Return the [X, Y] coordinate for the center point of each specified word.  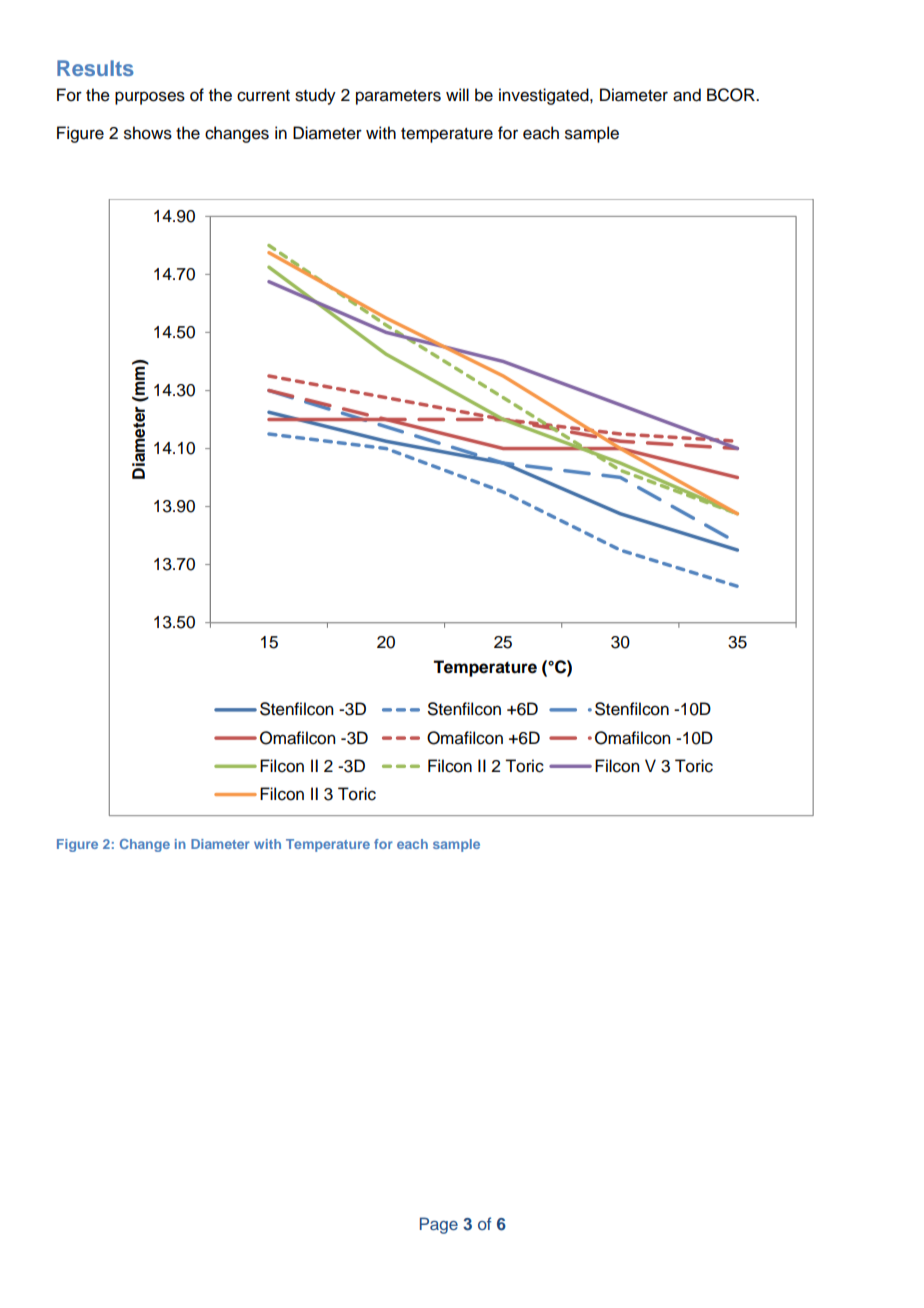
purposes [150, 98]
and [687, 95]
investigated [545, 96]
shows [148, 133]
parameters [398, 97]
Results [95, 68]
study [315, 96]
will [457, 94]
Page [439, 1225]
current [263, 96]
